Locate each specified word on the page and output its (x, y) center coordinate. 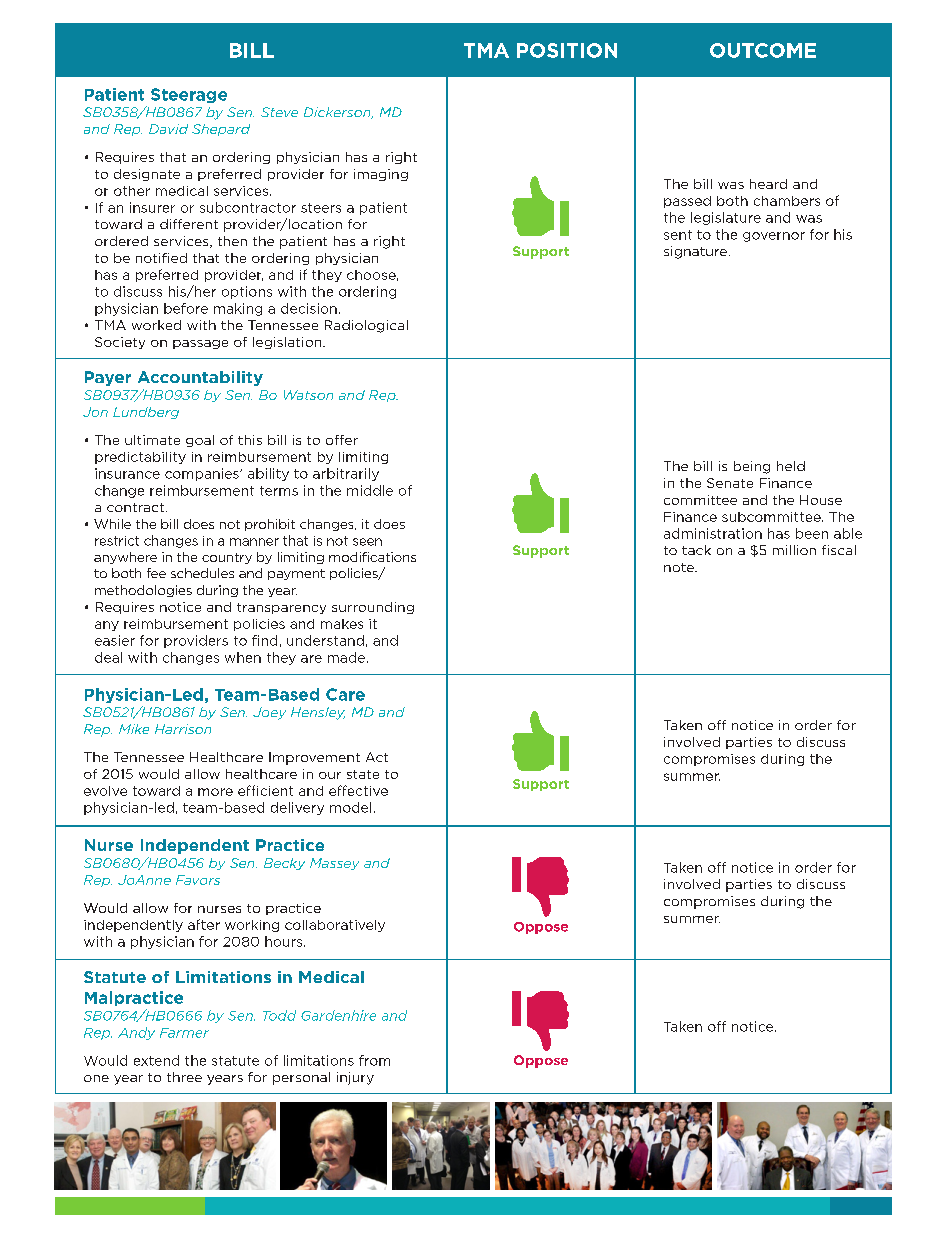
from (374, 1060)
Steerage (189, 95)
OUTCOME (763, 50)
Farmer (184, 1033)
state (363, 774)
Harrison (183, 729)
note (680, 567)
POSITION (567, 50)
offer (342, 440)
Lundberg (146, 413)
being (752, 467)
